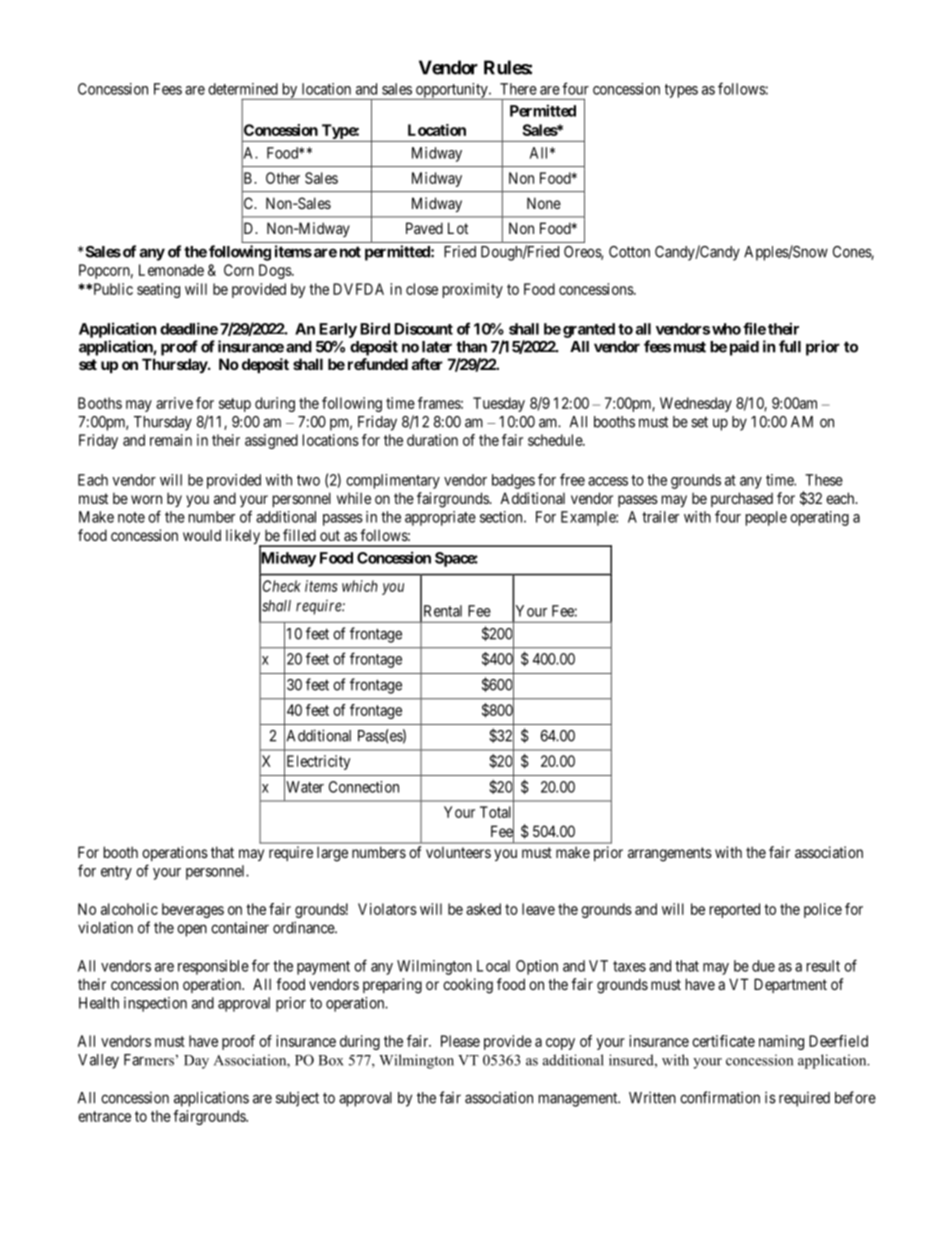  I want to click on Farmers, so click(149, 1060).
